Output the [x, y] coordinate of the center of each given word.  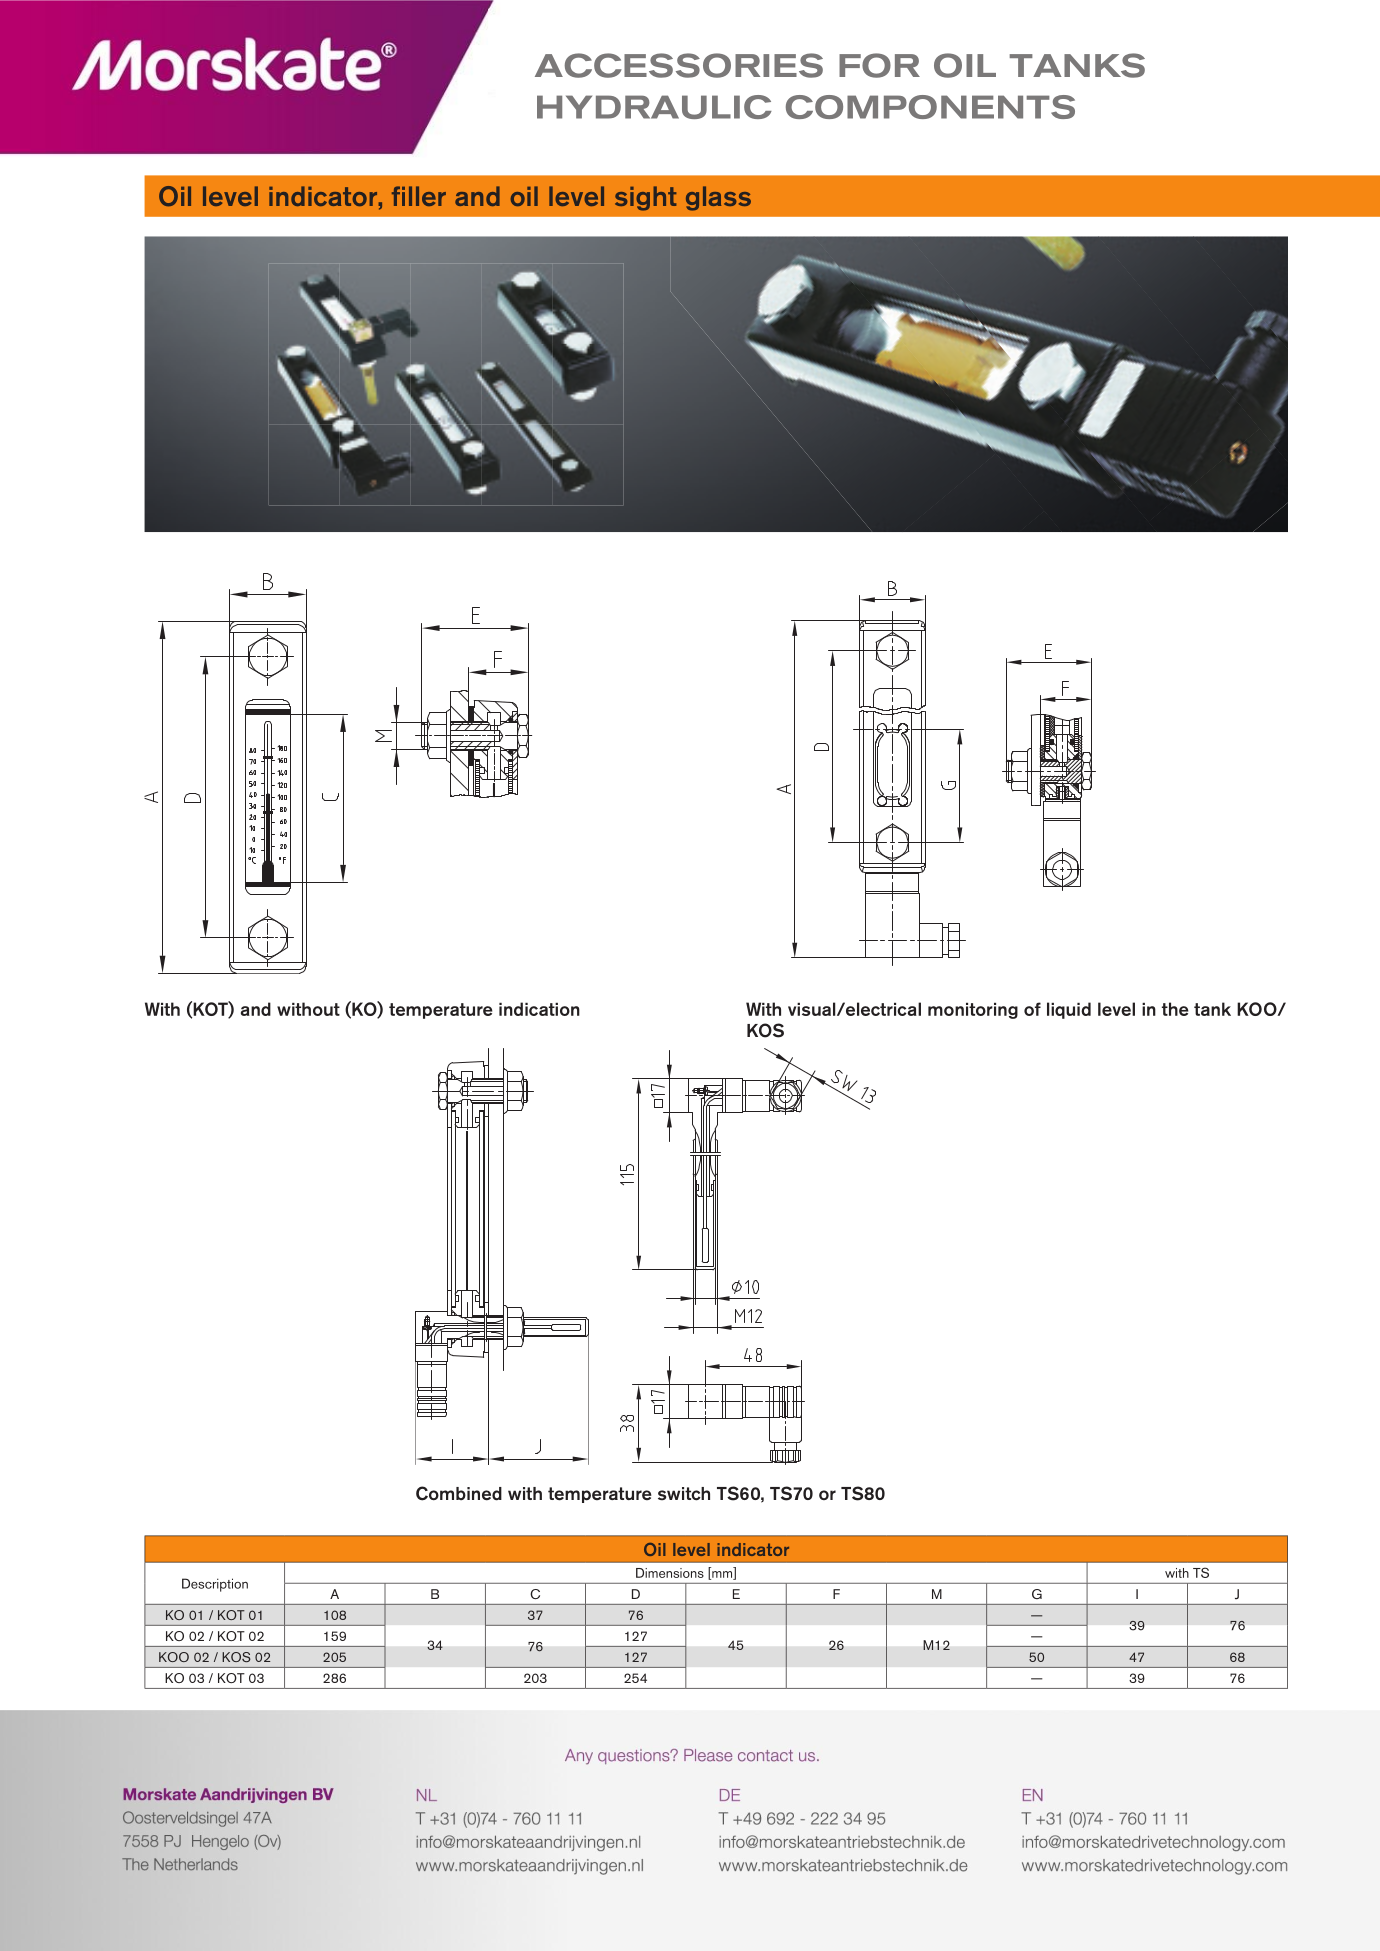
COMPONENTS [930, 107]
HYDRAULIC [654, 107]
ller [427, 196]
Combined [459, 1493]
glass [718, 198]
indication [539, 1009]
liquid [1069, 1010]
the [1175, 1009]
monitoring [973, 1011]
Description [215, 1585]
